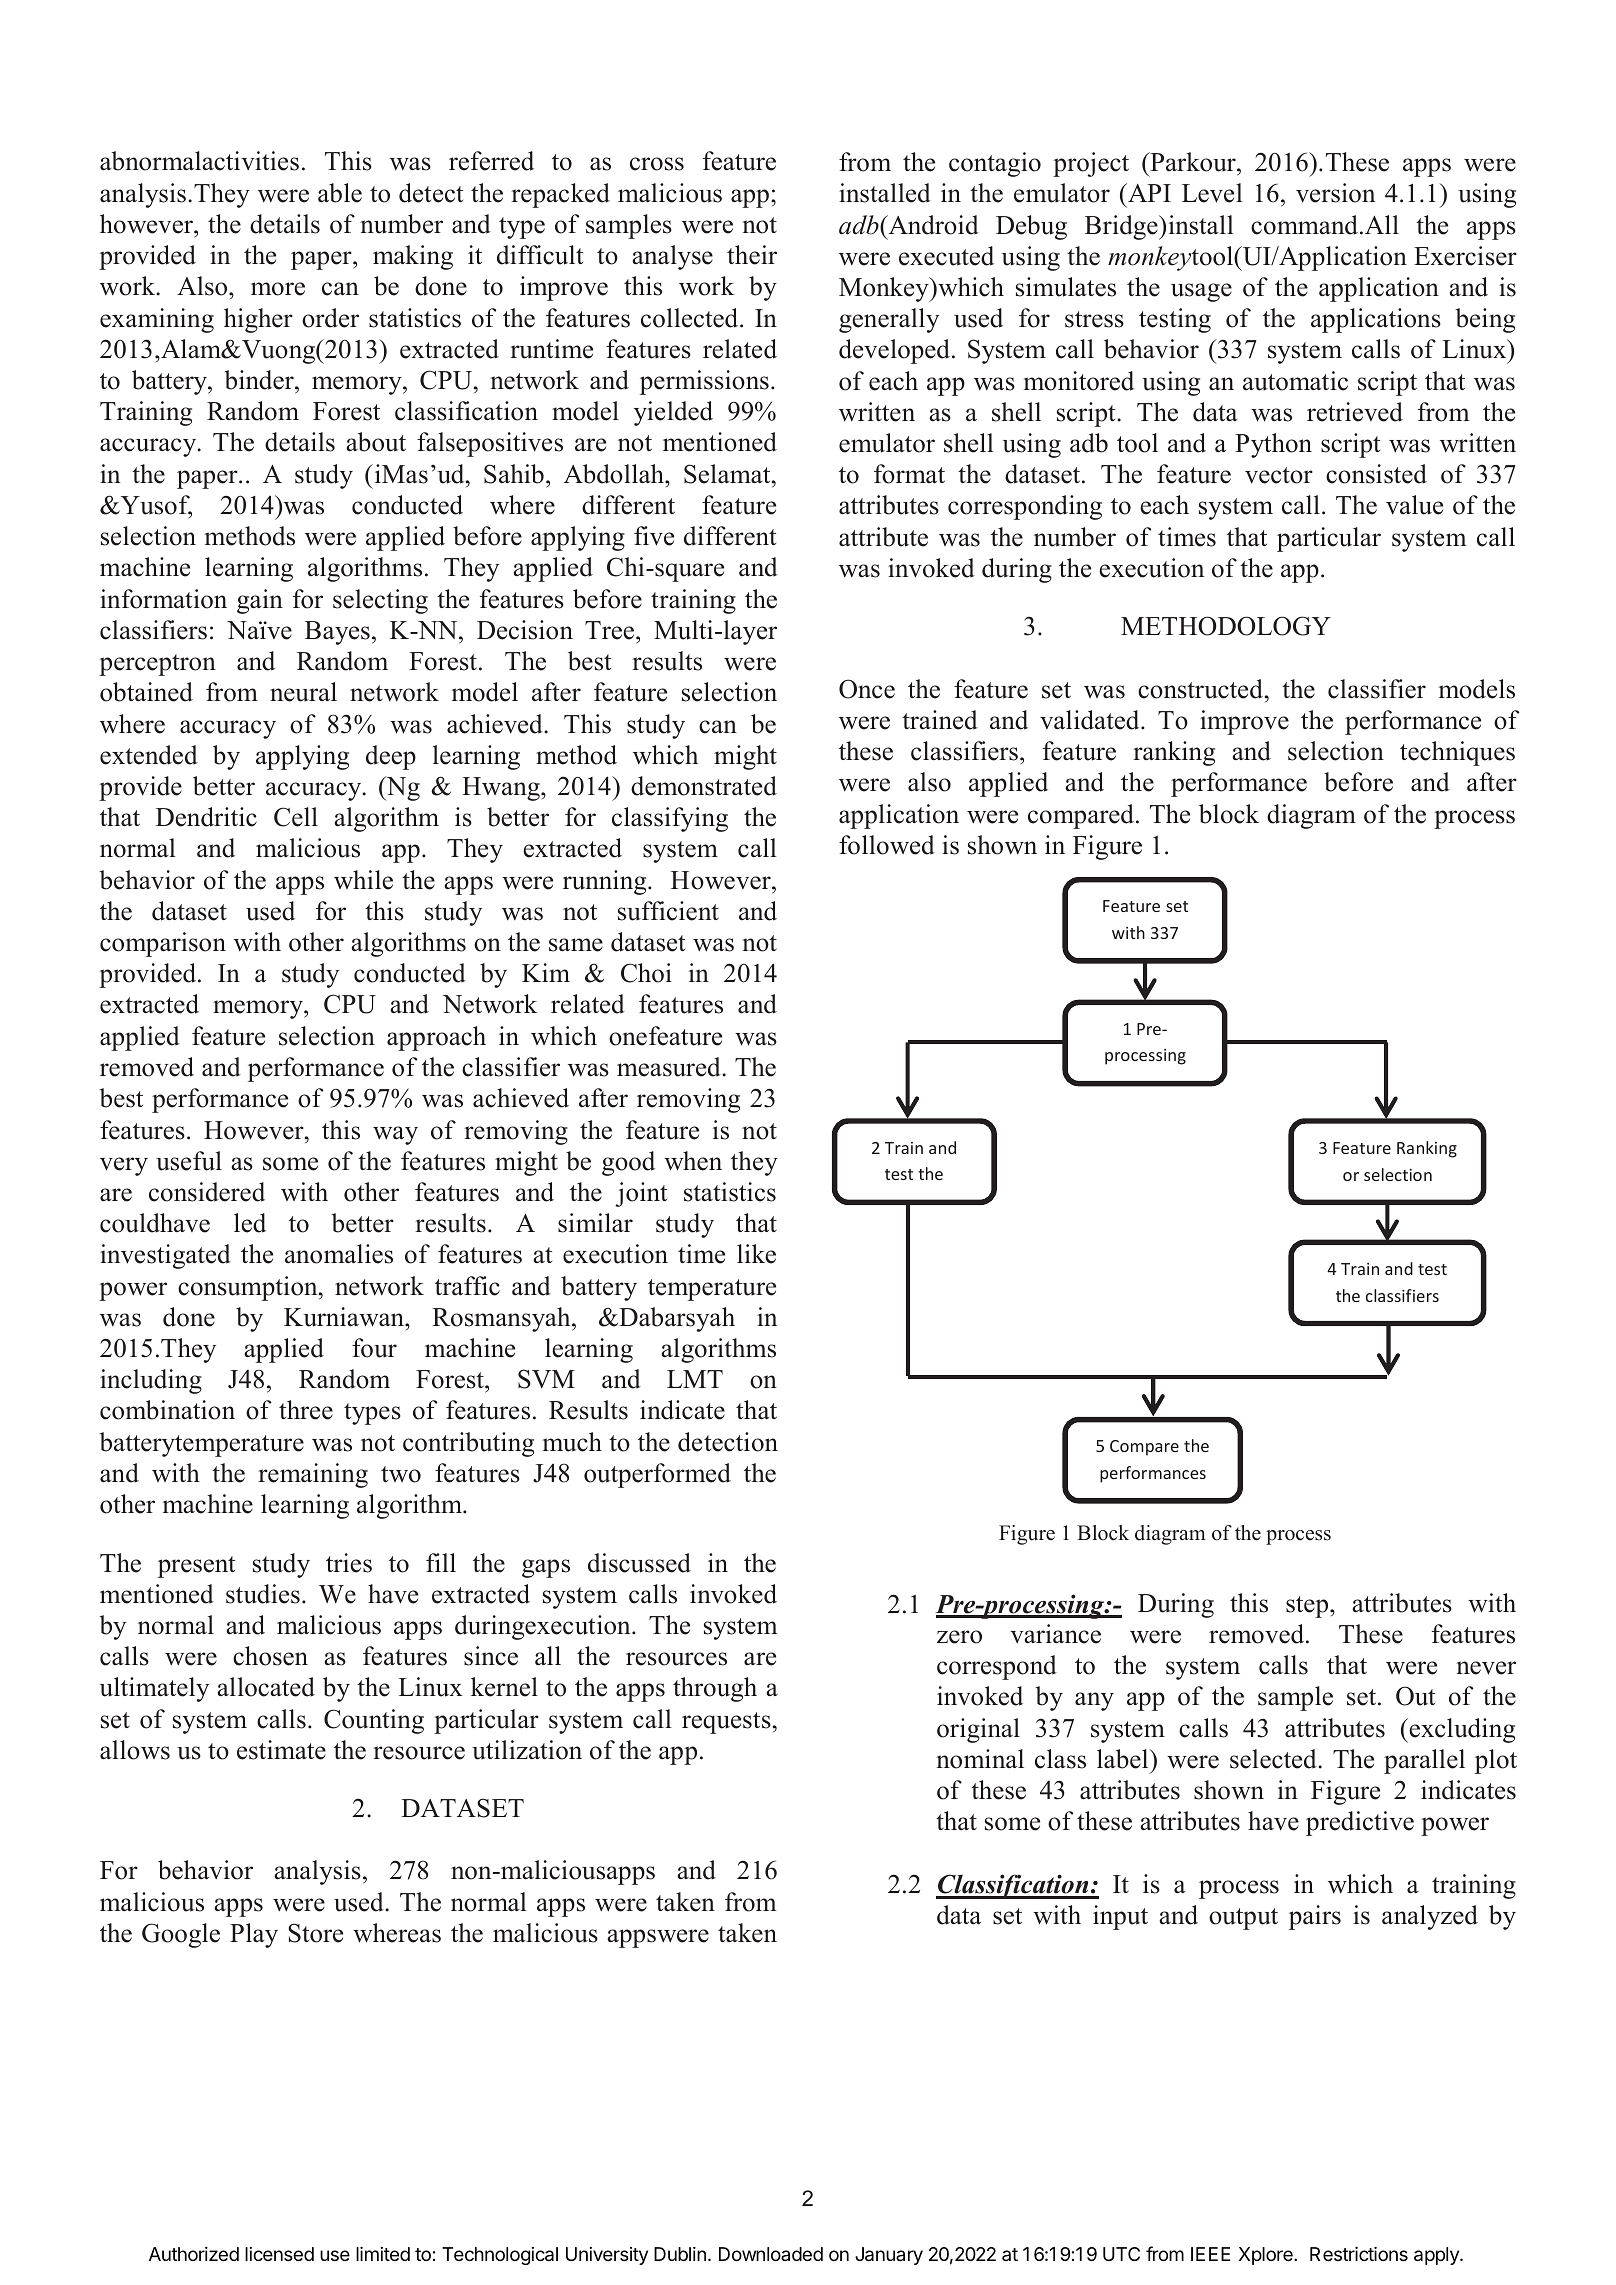 This screenshot has width=1616, height=2285. I want to click on techniques, so click(1457, 753).
